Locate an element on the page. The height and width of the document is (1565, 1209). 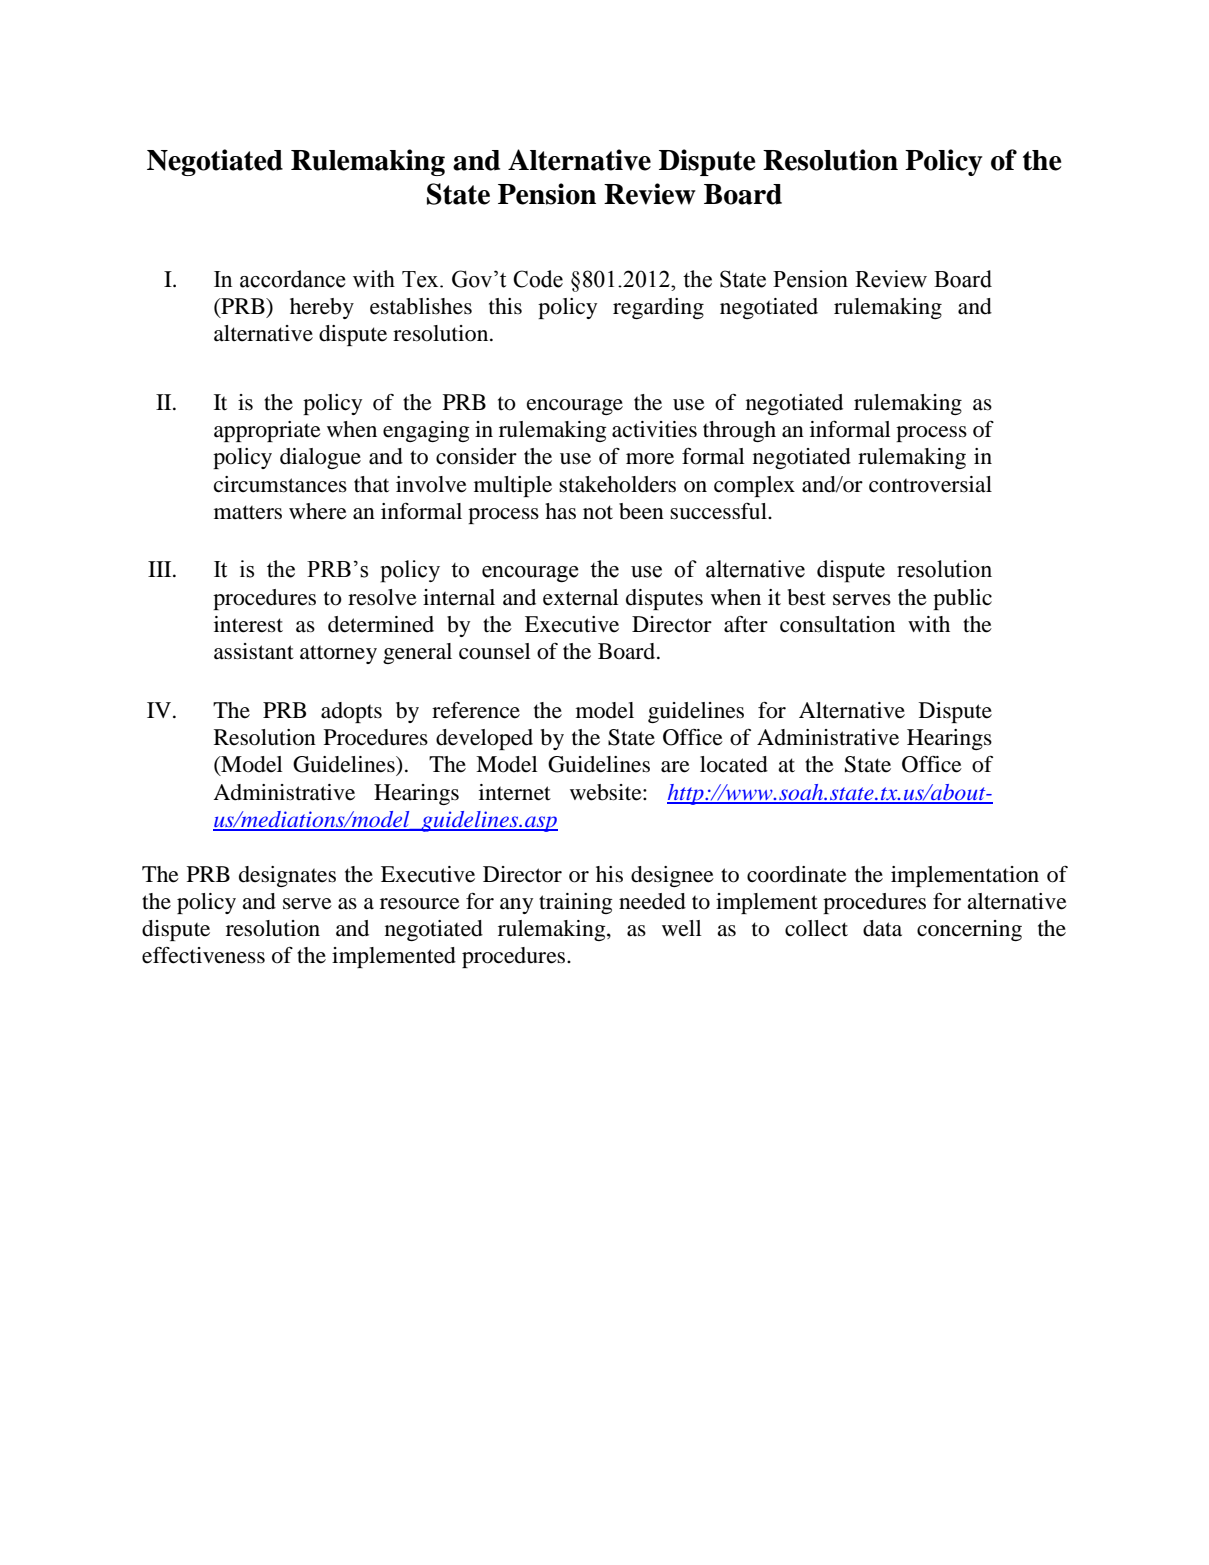
Code is located at coordinates (538, 279).
